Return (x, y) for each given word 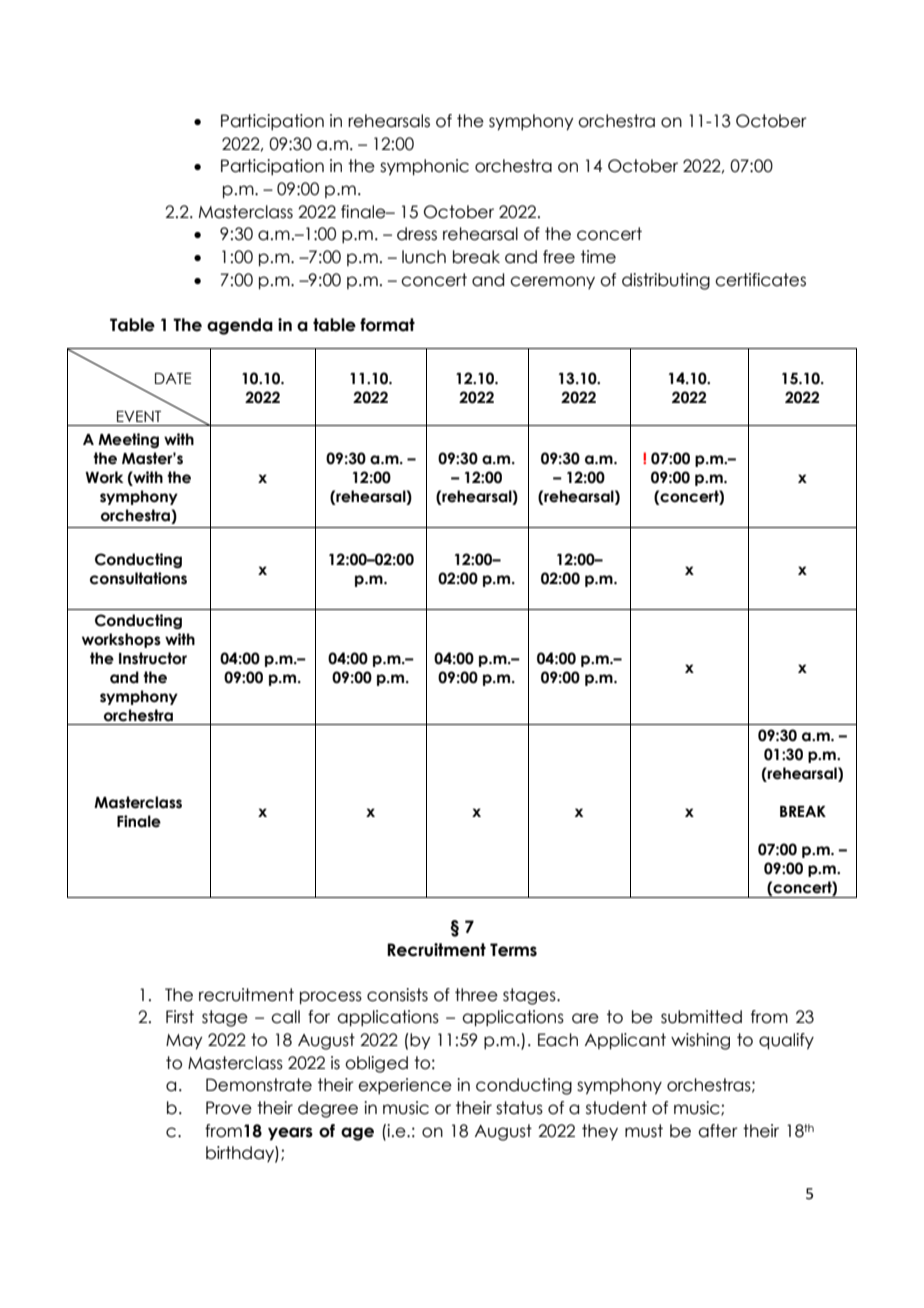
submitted (701, 1017)
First (180, 1017)
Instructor (153, 658)
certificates (760, 280)
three (476, 995)
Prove (229, 1108)
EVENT (139, 416)
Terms (513, 950)
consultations (138, 578)
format (387, 325)
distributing (666, 281)
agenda (240, 326)
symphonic (424, 167)
